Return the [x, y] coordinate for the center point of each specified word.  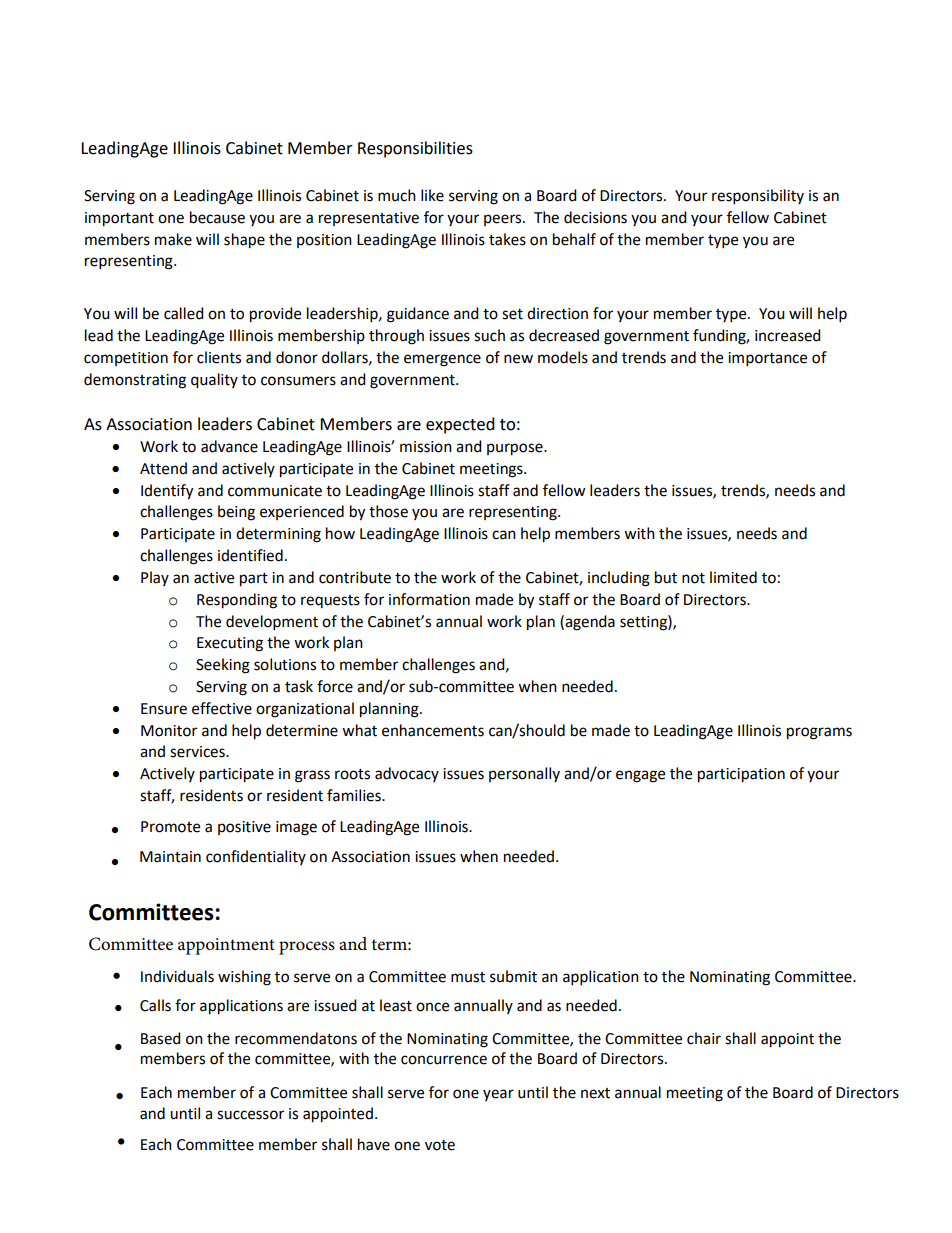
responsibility [758, 197]
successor [250, 1115]
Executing [230, 644]
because [217, 217]
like [432, 195]
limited [733, 577]
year [498, 1095]
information [429, 599]
